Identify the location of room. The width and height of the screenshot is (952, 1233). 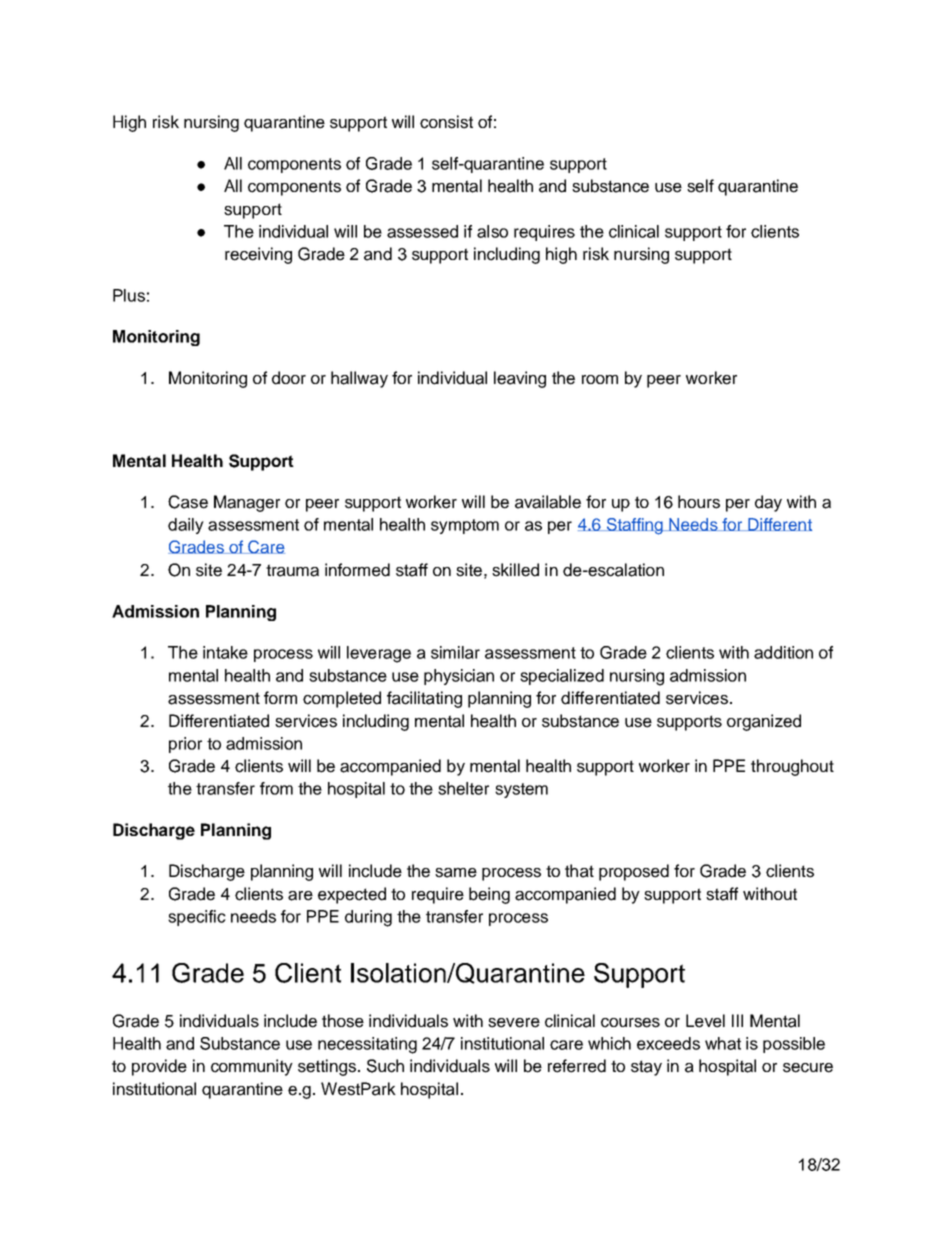
(600, 379).
